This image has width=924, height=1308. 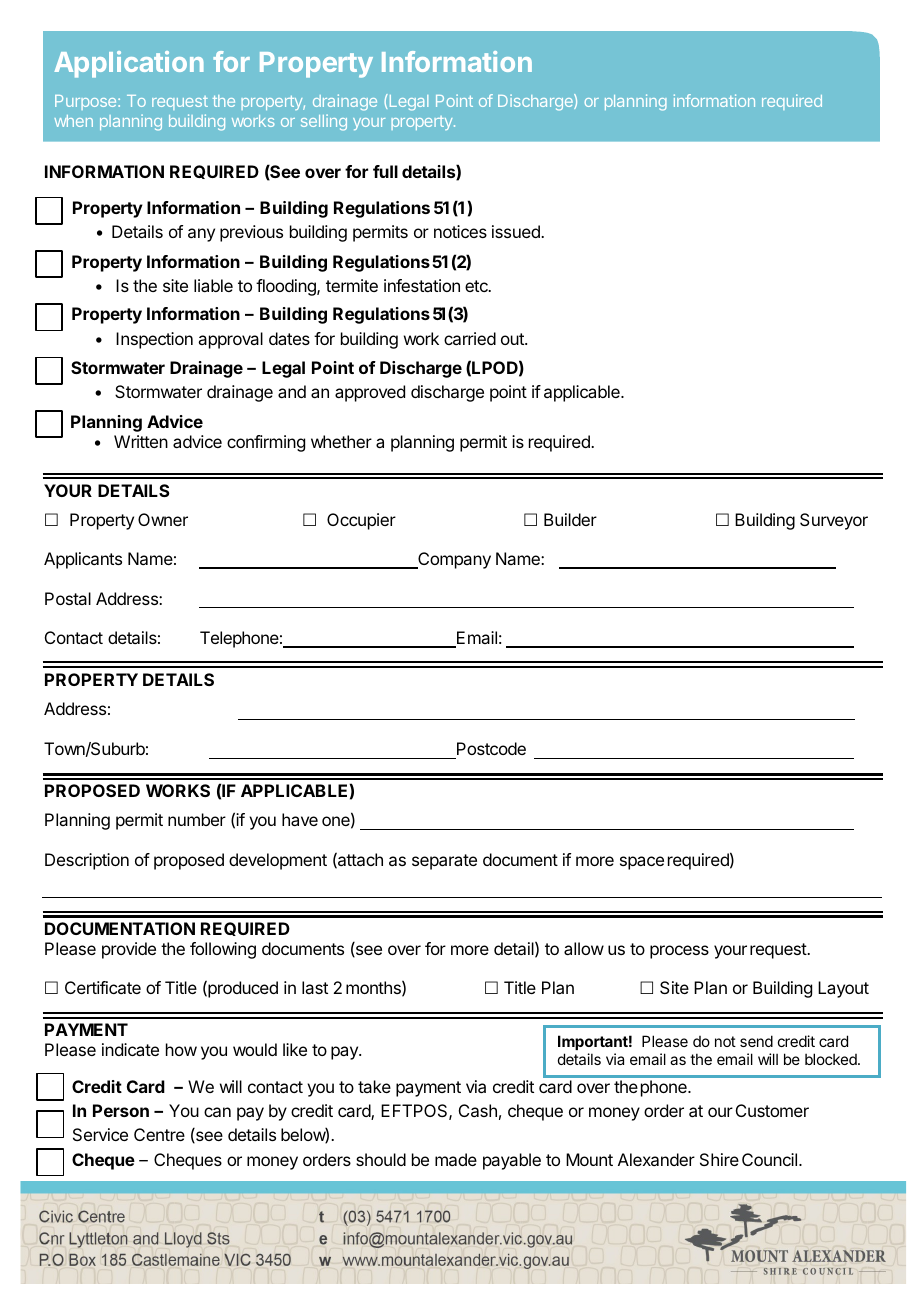 What do you see at coordinates (453, 560) in the image?
I see `Company` at bounding box center [453, 560].
